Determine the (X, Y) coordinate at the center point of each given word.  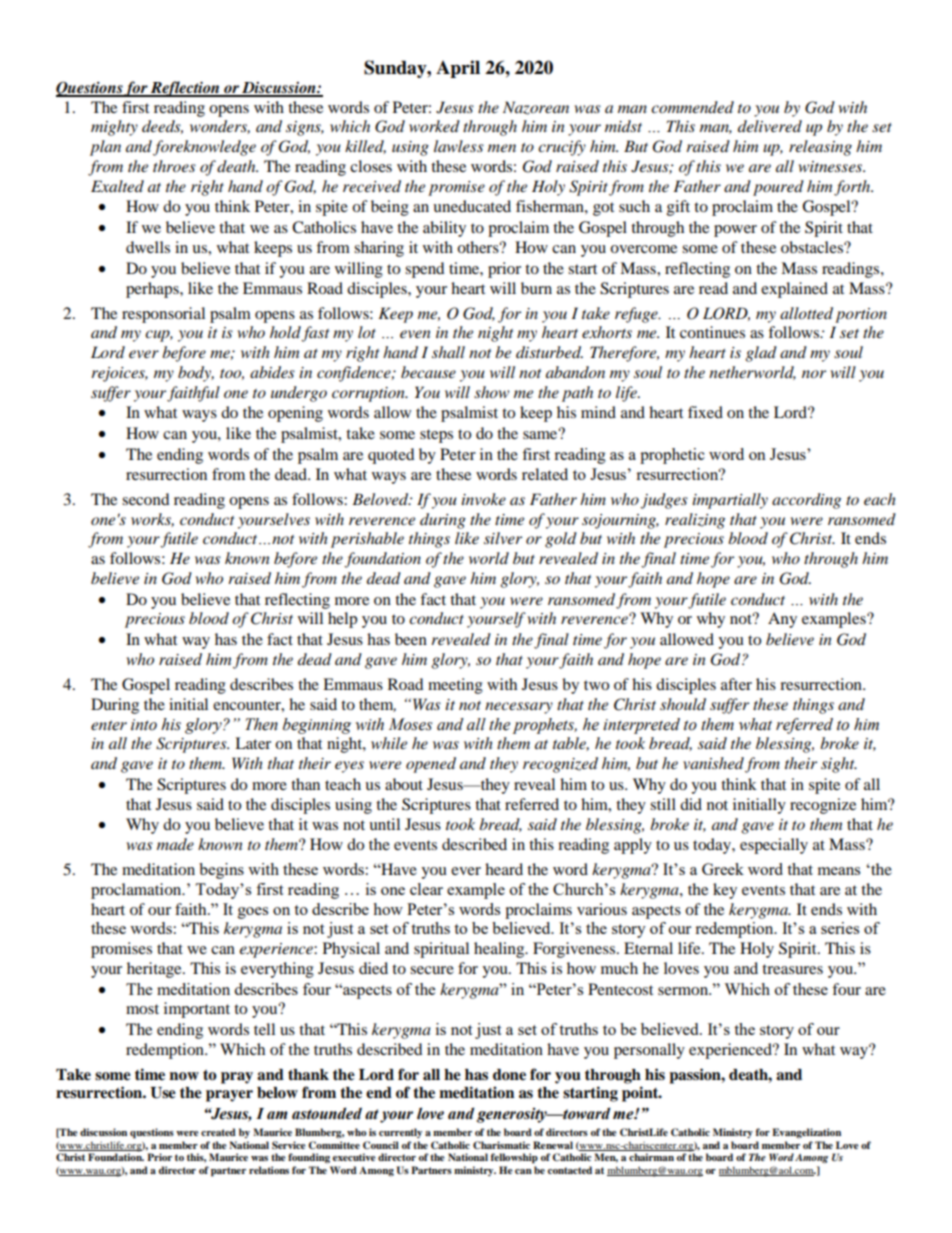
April (458, 69)
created (218, 1132)
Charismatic (501, 1145)
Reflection (185, 89)
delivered (770, 126)
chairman (651, 1157)
